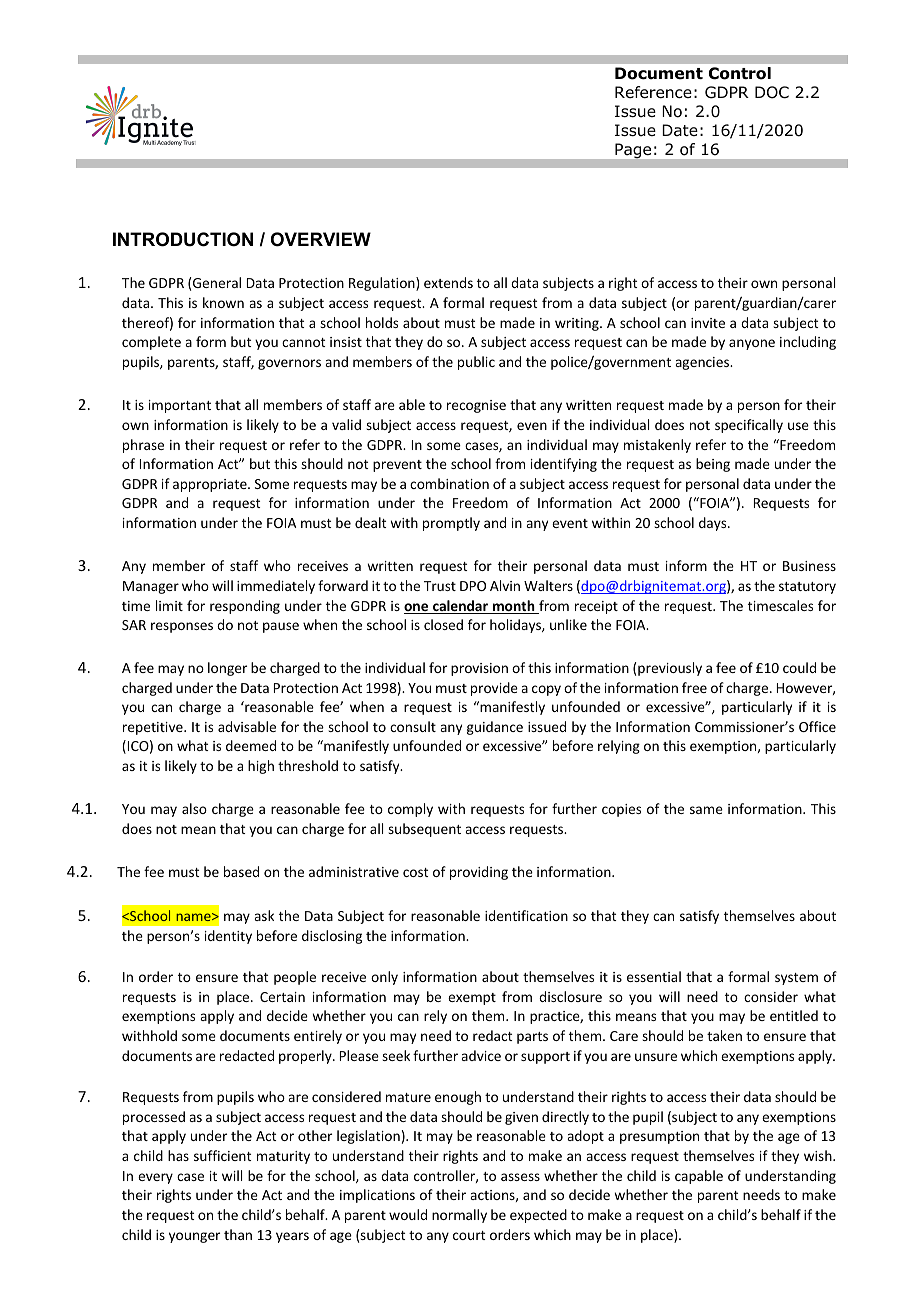 This page has width=924, height=1308. Describe the element at coordinates (227, 669) in the page. I see `longer` at that location.
